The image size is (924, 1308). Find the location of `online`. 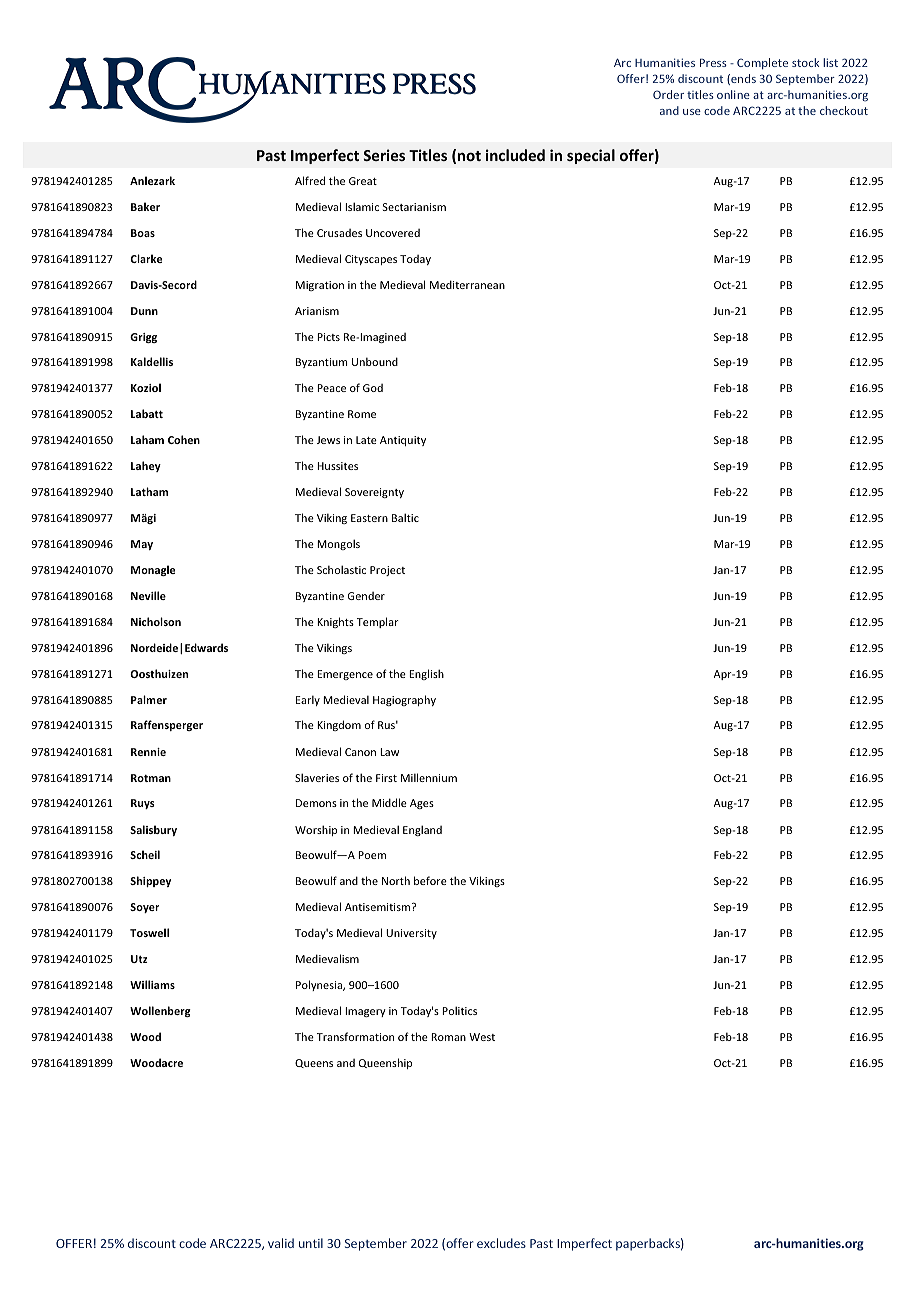

online is located at coordinates (733, 94).
